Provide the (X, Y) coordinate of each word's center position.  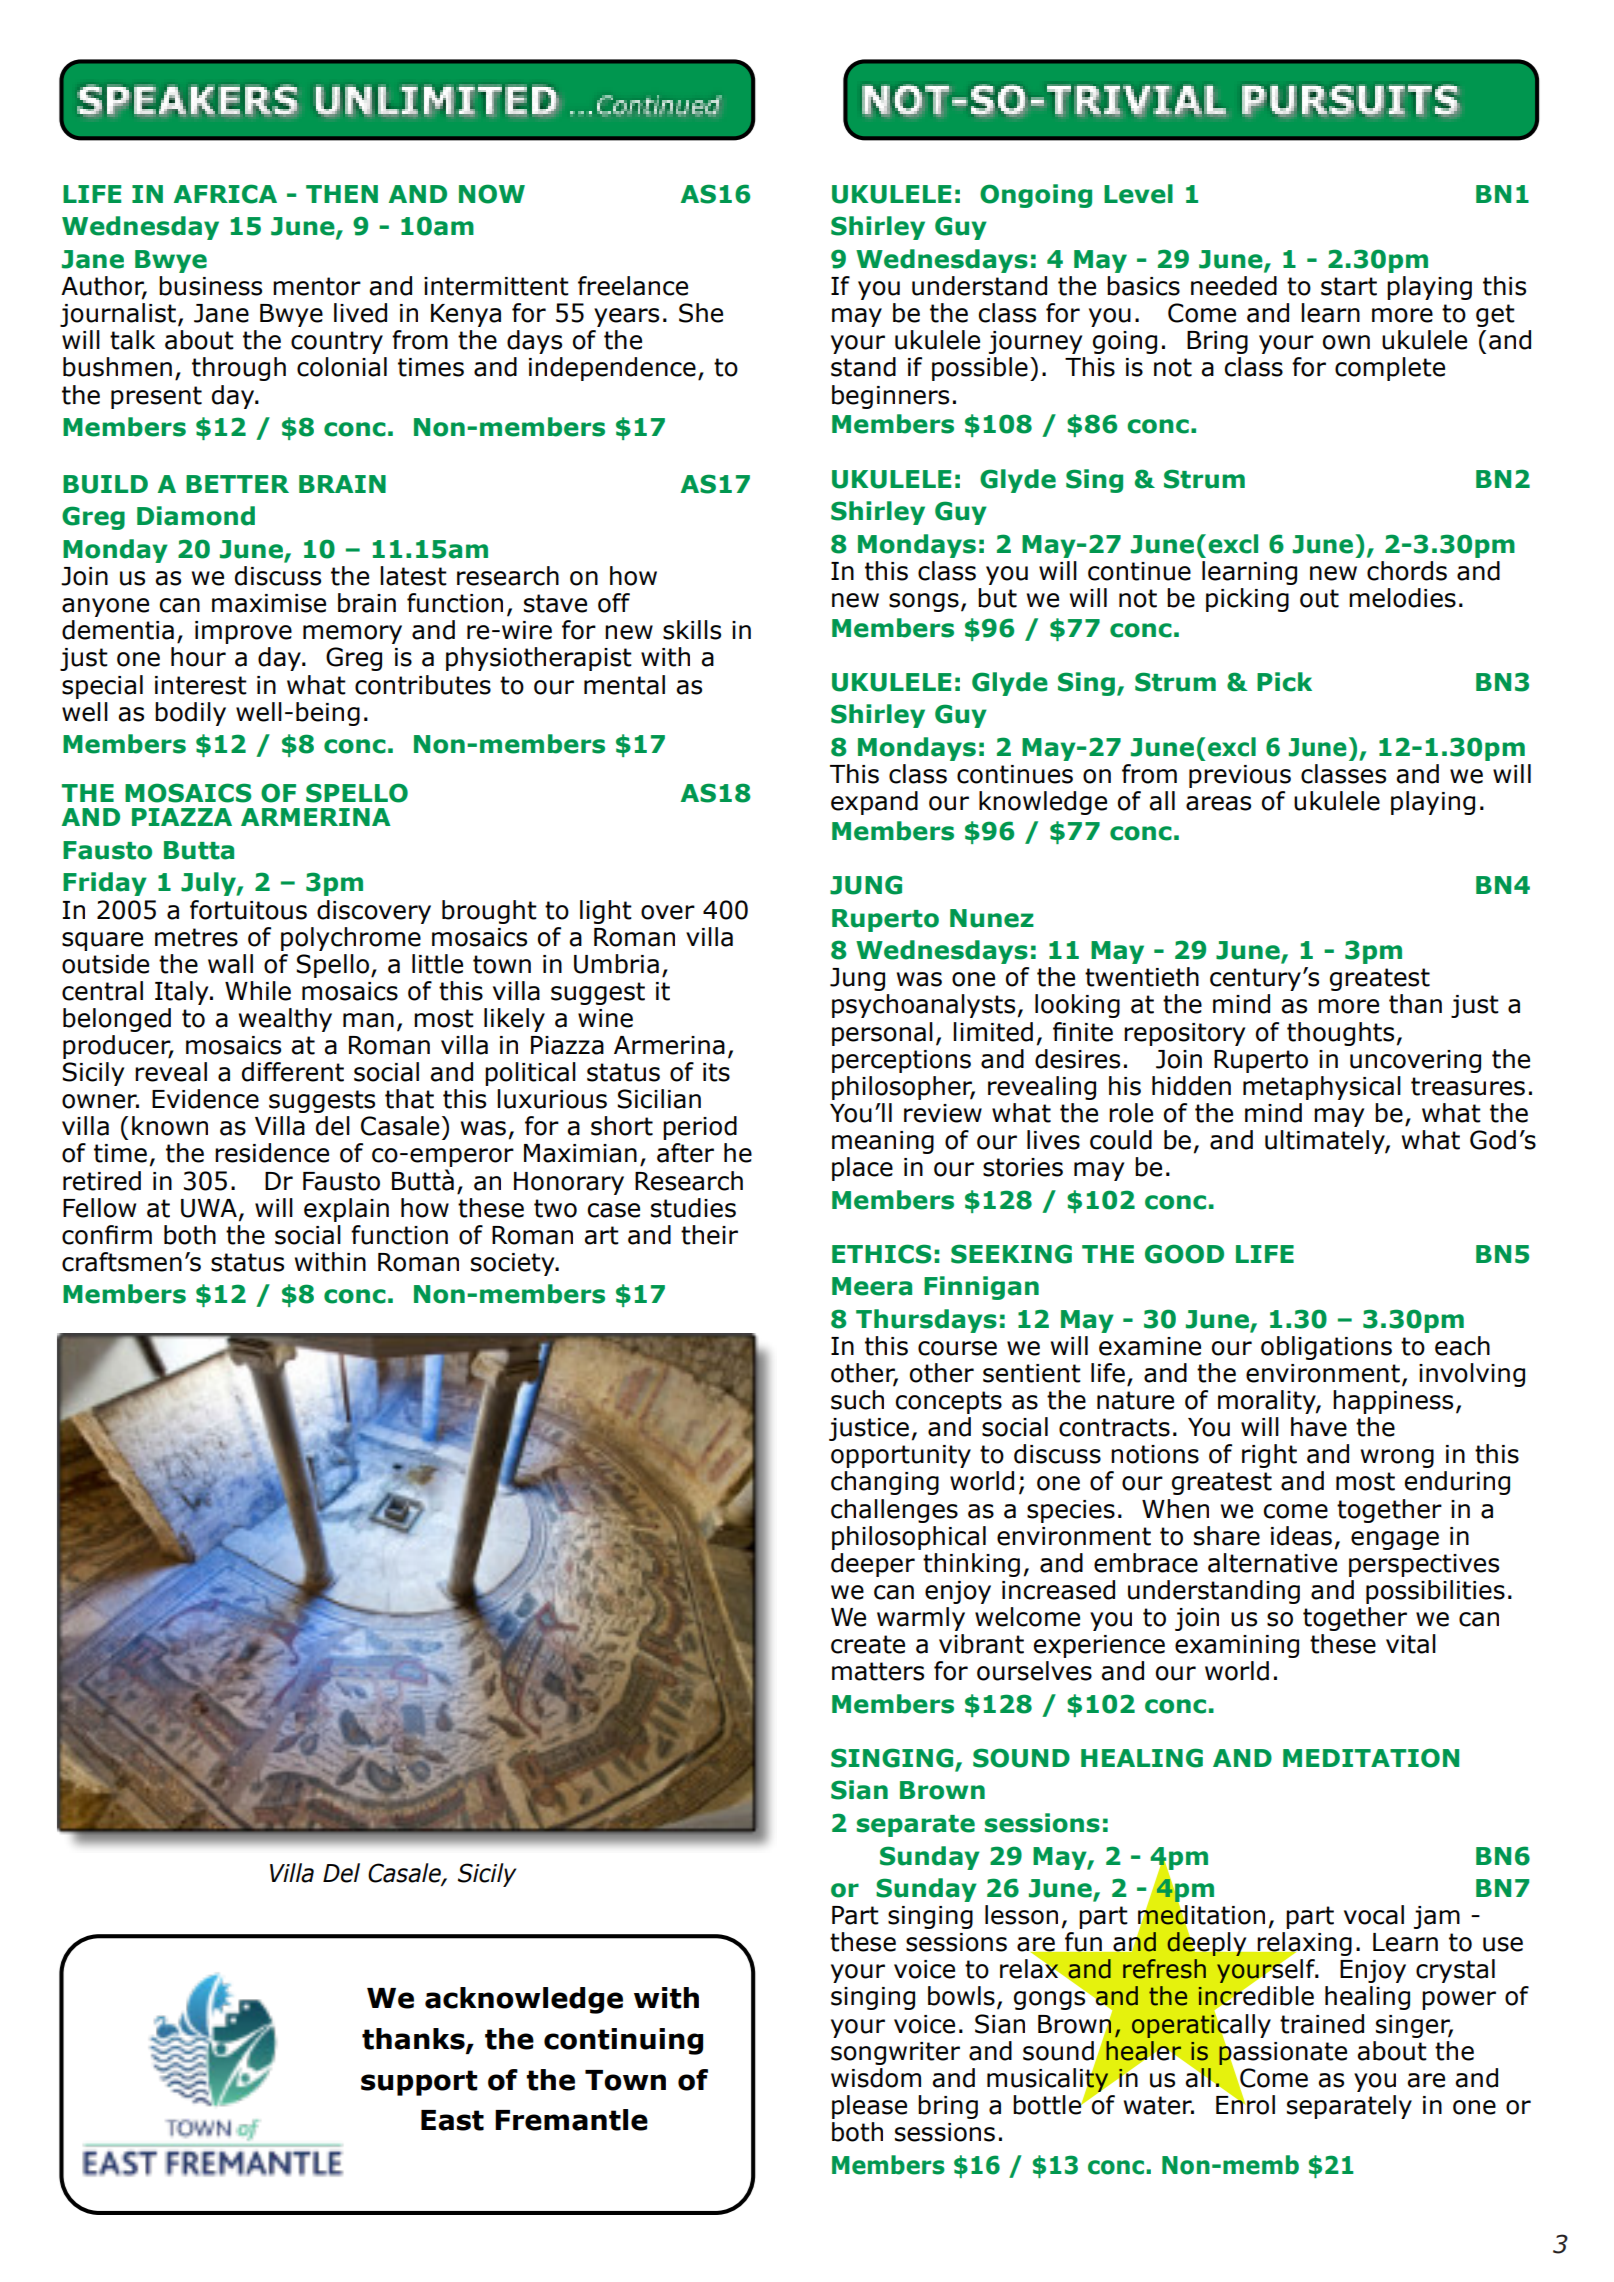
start (1349, 286)
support (419, 2083)
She (701, 313)
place (862, 1169)
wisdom (876, 2078)
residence (272, 1153)
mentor (317, 286)
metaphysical (1322, 1088)
